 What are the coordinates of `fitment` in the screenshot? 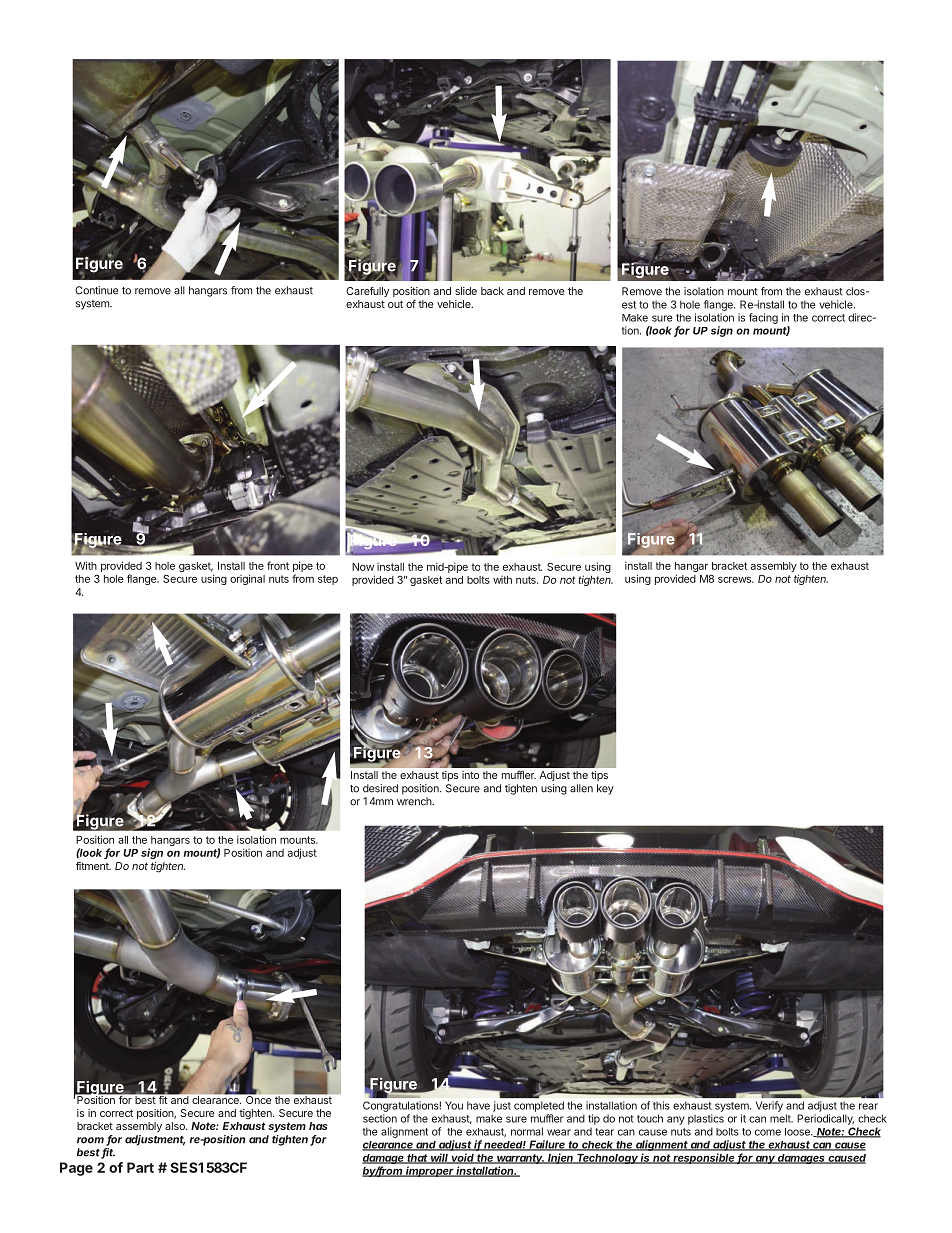 It's located at (93, 866).
